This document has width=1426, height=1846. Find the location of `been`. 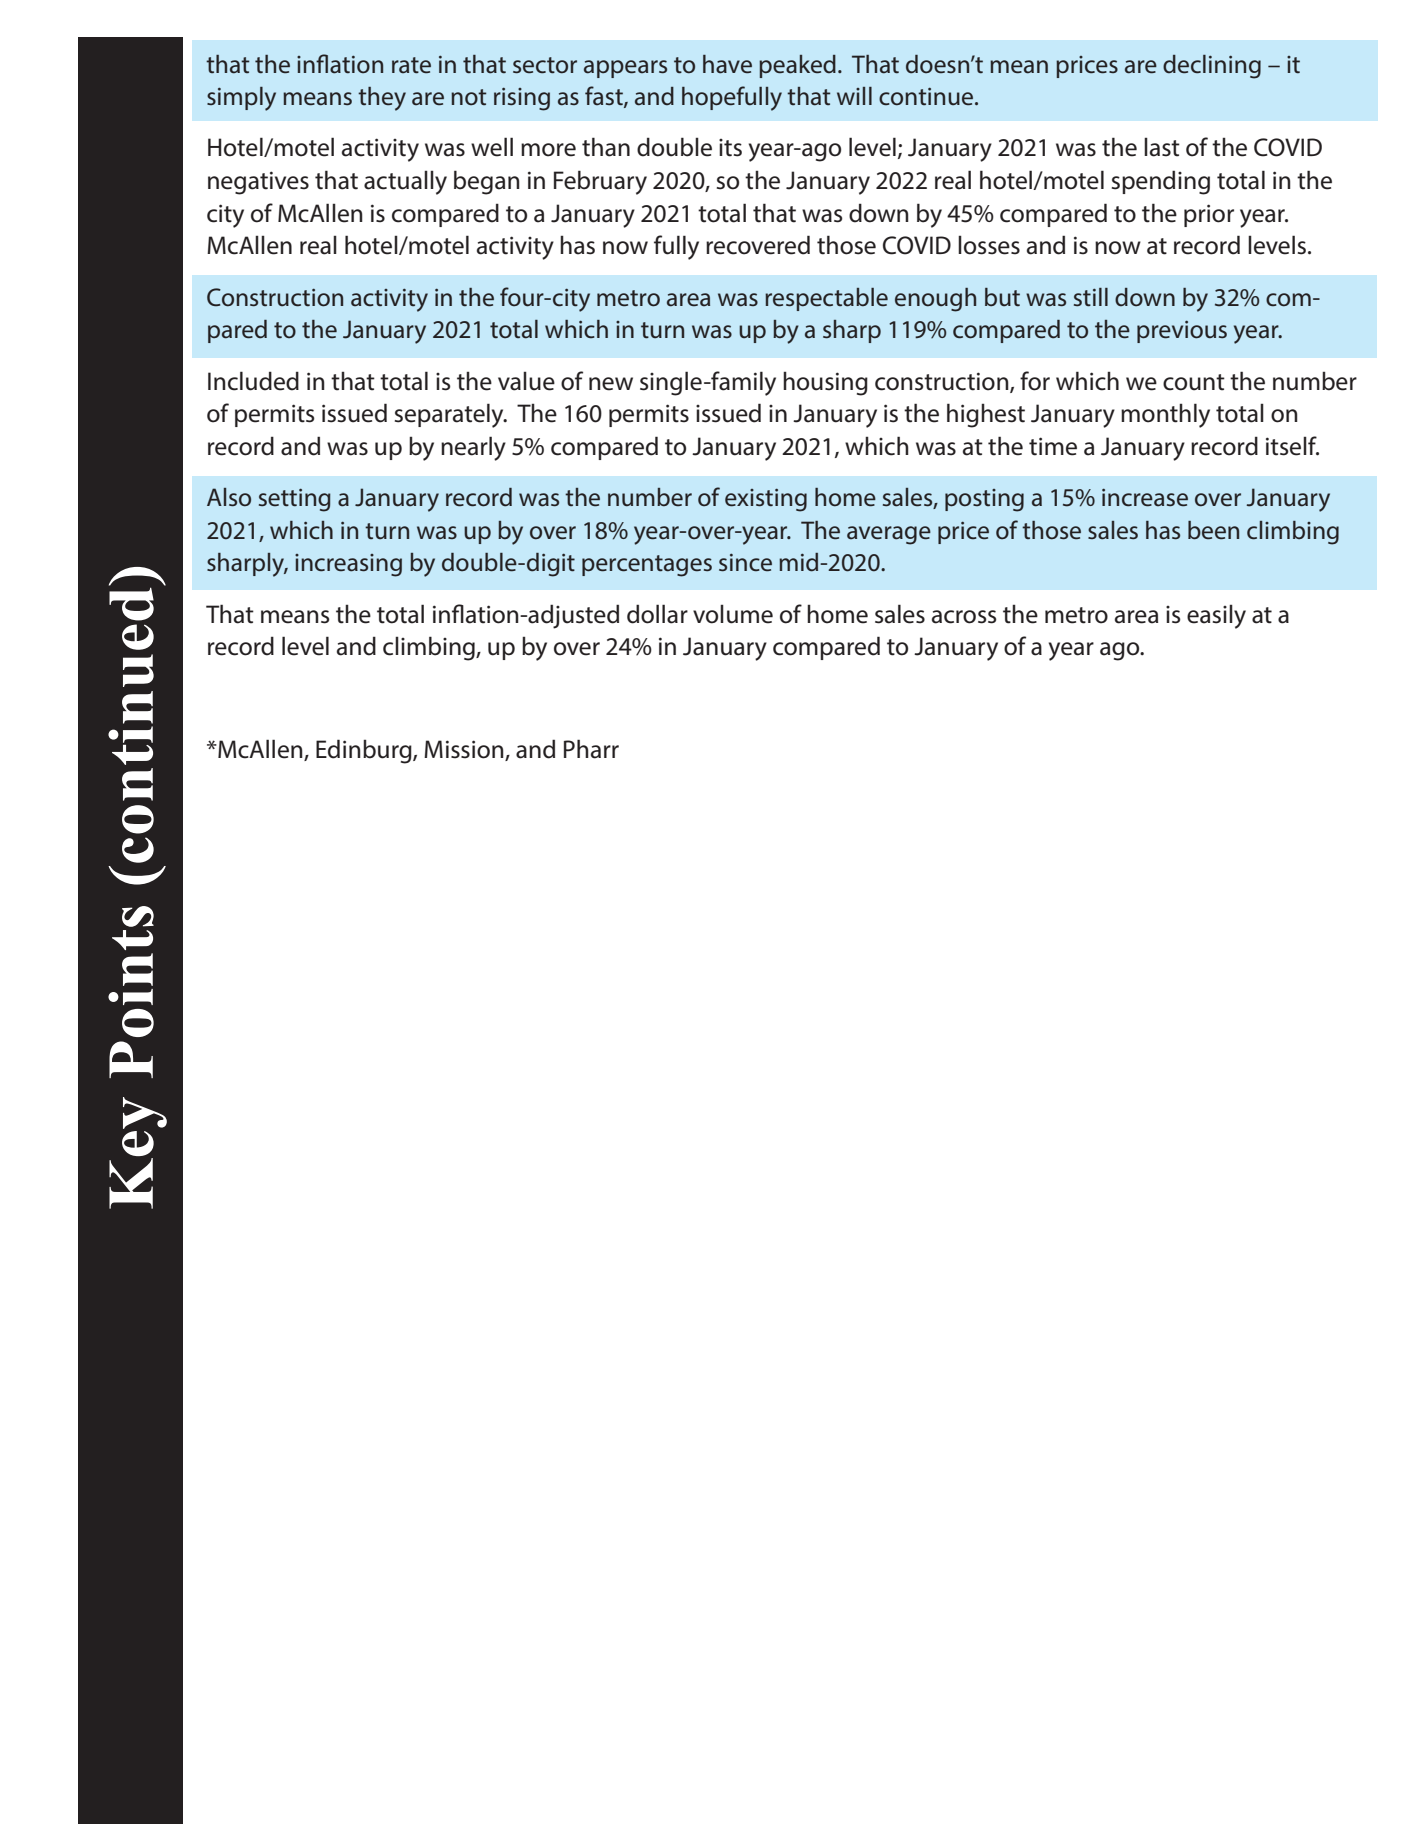

been is located at coordinates (1213, 530).
